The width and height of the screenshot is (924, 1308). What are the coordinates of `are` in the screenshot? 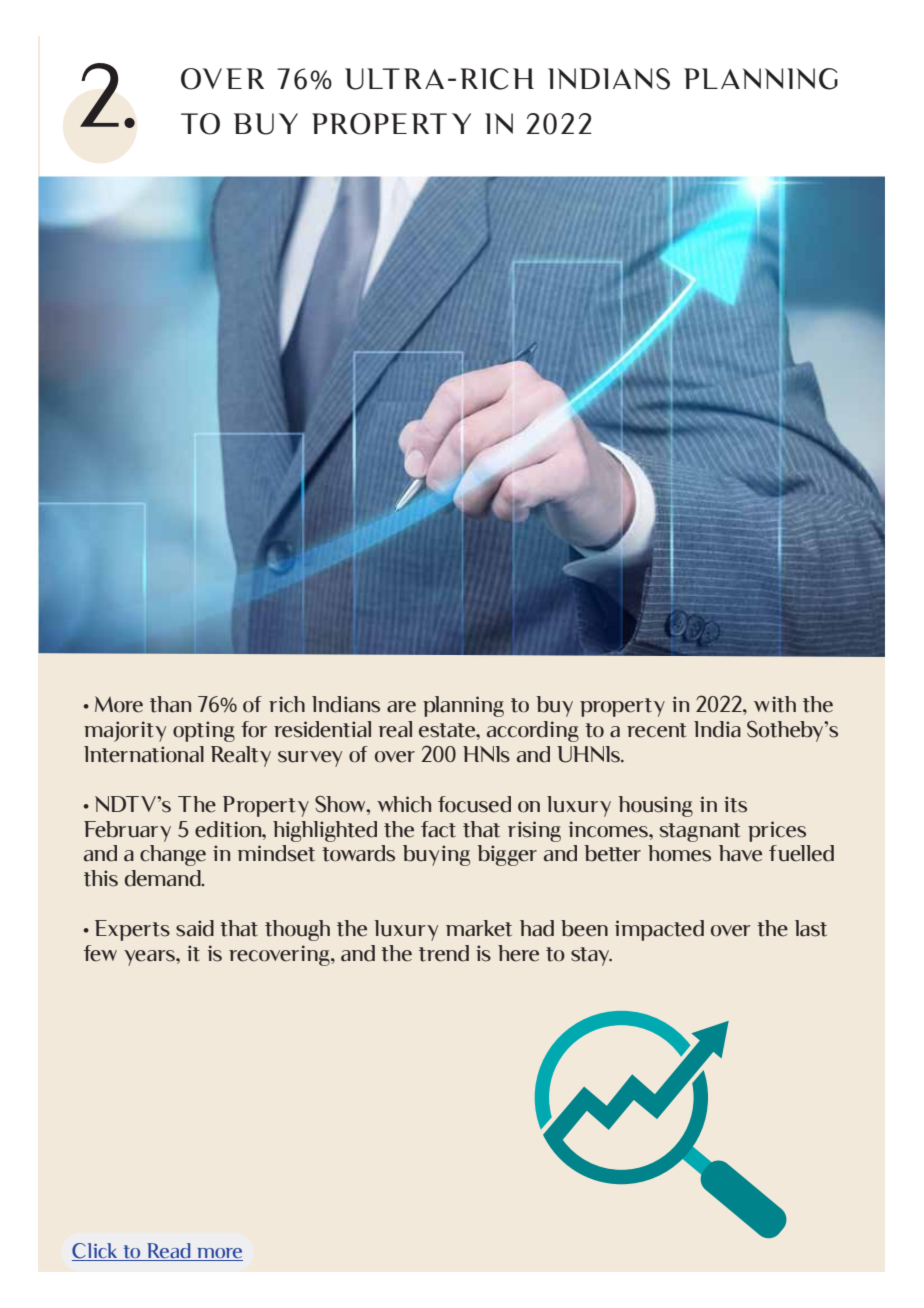 It's located at (401, 707).
